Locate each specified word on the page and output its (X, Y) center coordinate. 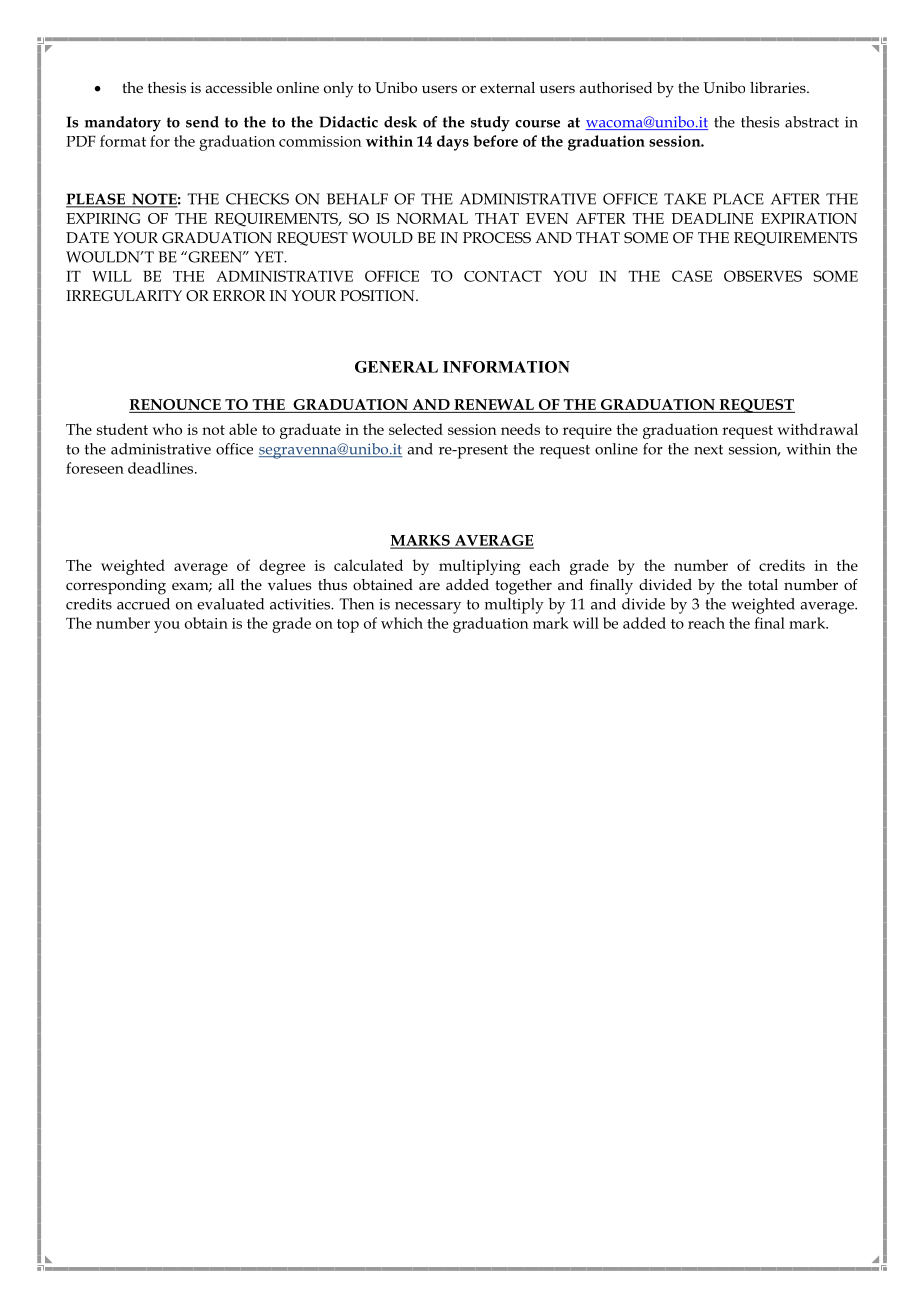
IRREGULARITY (124, 295)
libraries (779, 87)
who (167, 429)
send (202, 122)
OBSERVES (763, 276)
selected (416, 429)
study (490, 124)
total (763, 584)
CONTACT (503, 276)
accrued (143, 604)
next (708, 450)
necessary (428, 608)
